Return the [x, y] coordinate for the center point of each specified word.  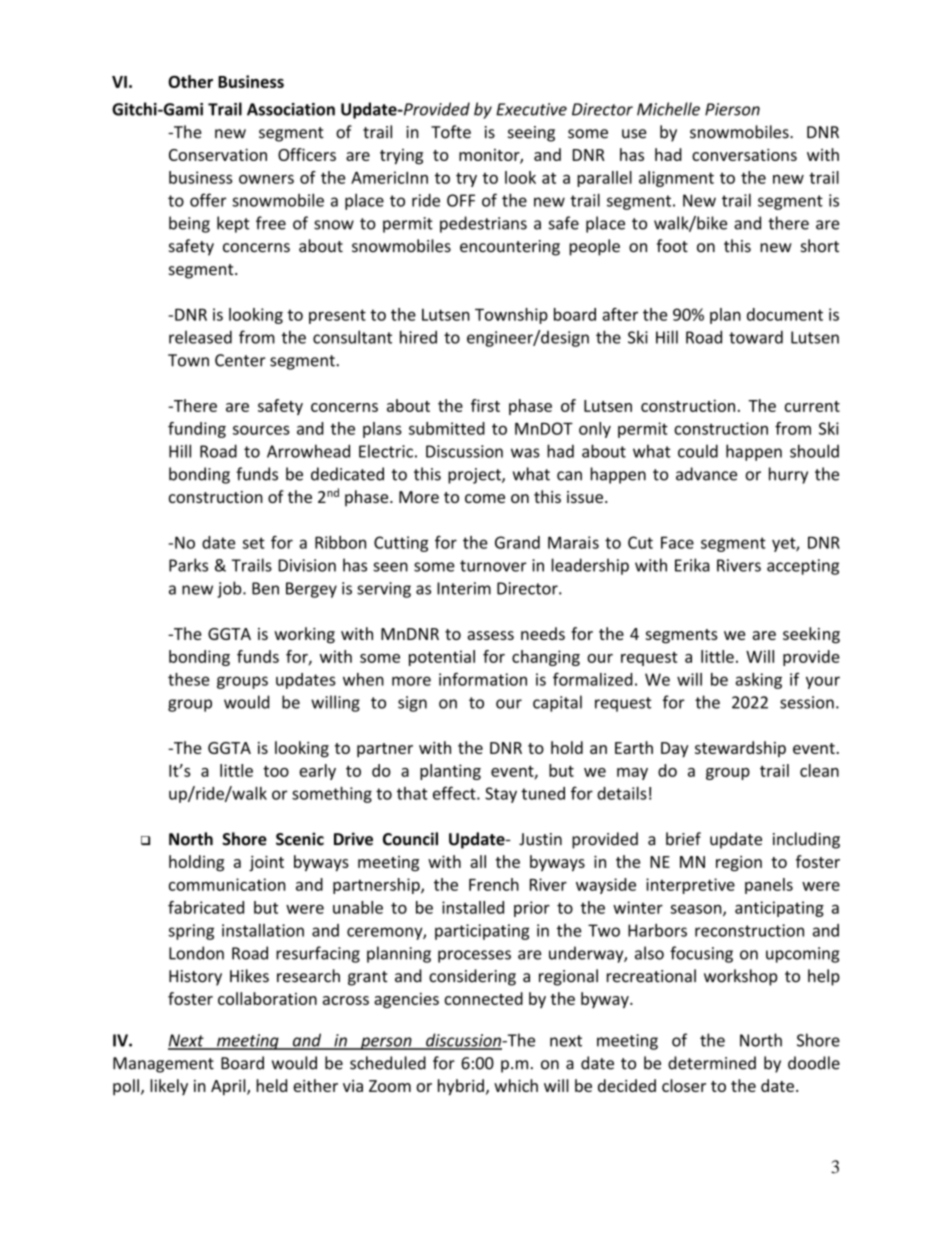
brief [683, 839]
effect [455, 793]
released [200, 337]
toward [756, 337]
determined [712, 1063]
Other [190, 81]
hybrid [461, 1087]
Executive [531, 109]
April [229, 1087]
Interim [464, 588]
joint [266, 863]
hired [418, 337]
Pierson [732, 109]
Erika [692, 565]
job [230, 589]
